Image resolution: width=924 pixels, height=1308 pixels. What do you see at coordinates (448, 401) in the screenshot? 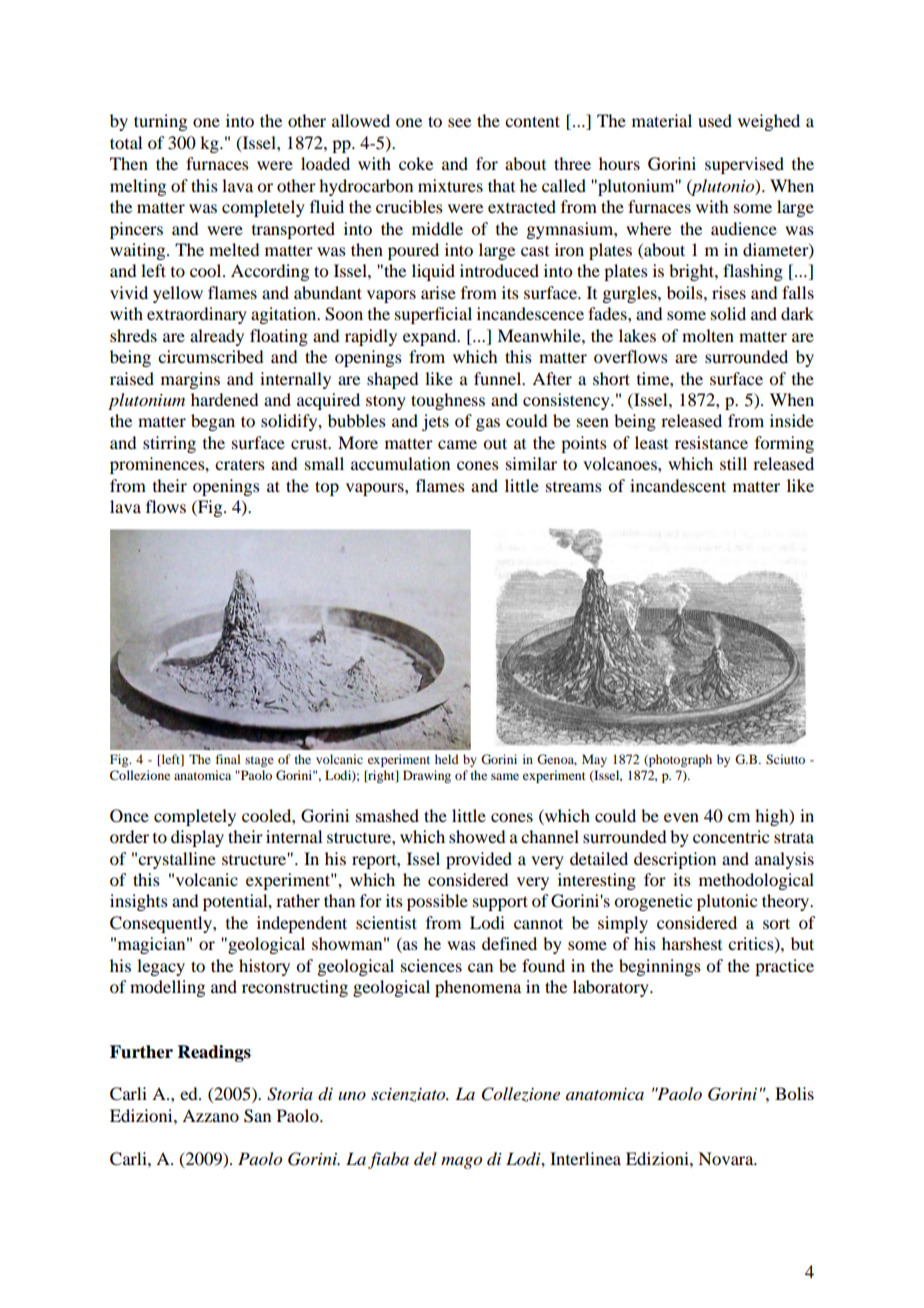
I see `toughness` at bounding box center [448, 401].
